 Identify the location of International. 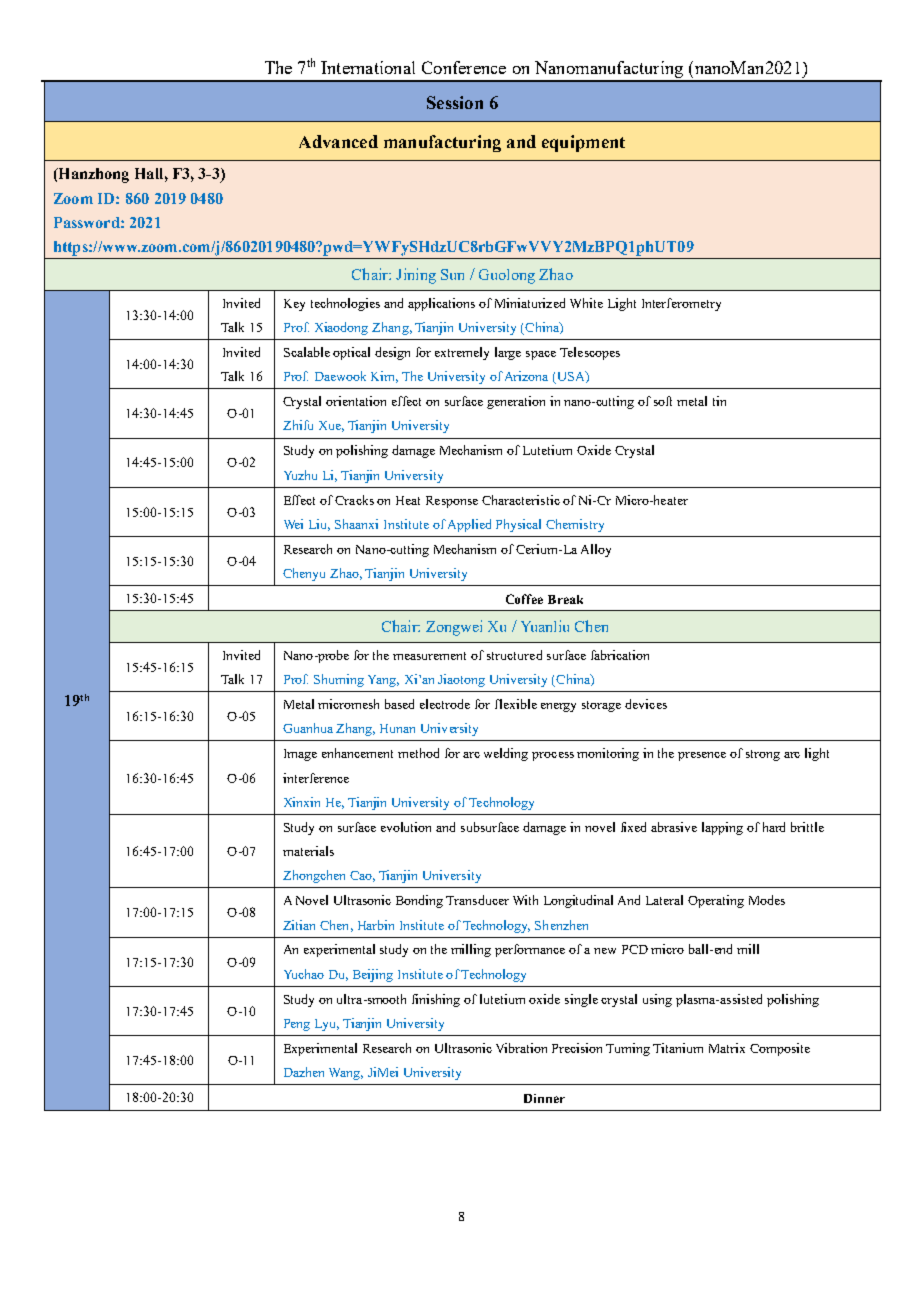
(368, 67).
